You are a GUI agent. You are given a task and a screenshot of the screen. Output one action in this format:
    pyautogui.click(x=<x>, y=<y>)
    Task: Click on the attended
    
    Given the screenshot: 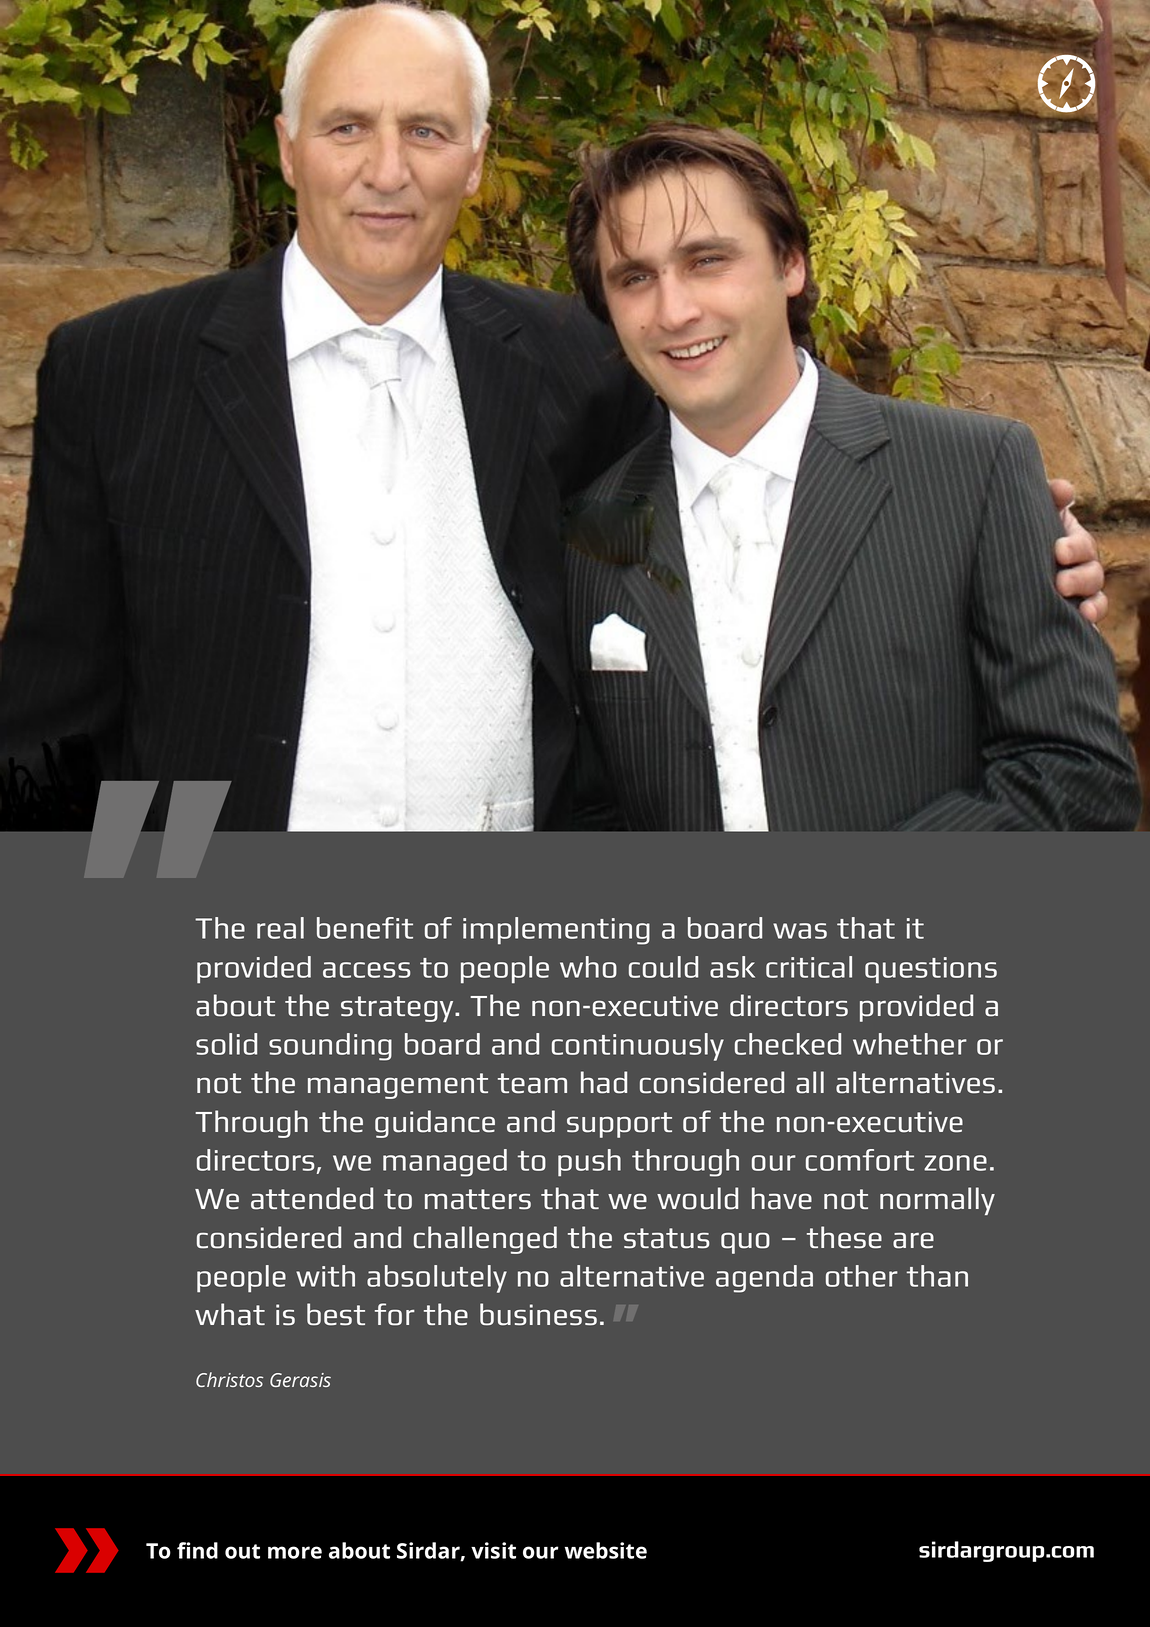 What is the action you would take?
    pyautogui.click(x=312, y=1198)
